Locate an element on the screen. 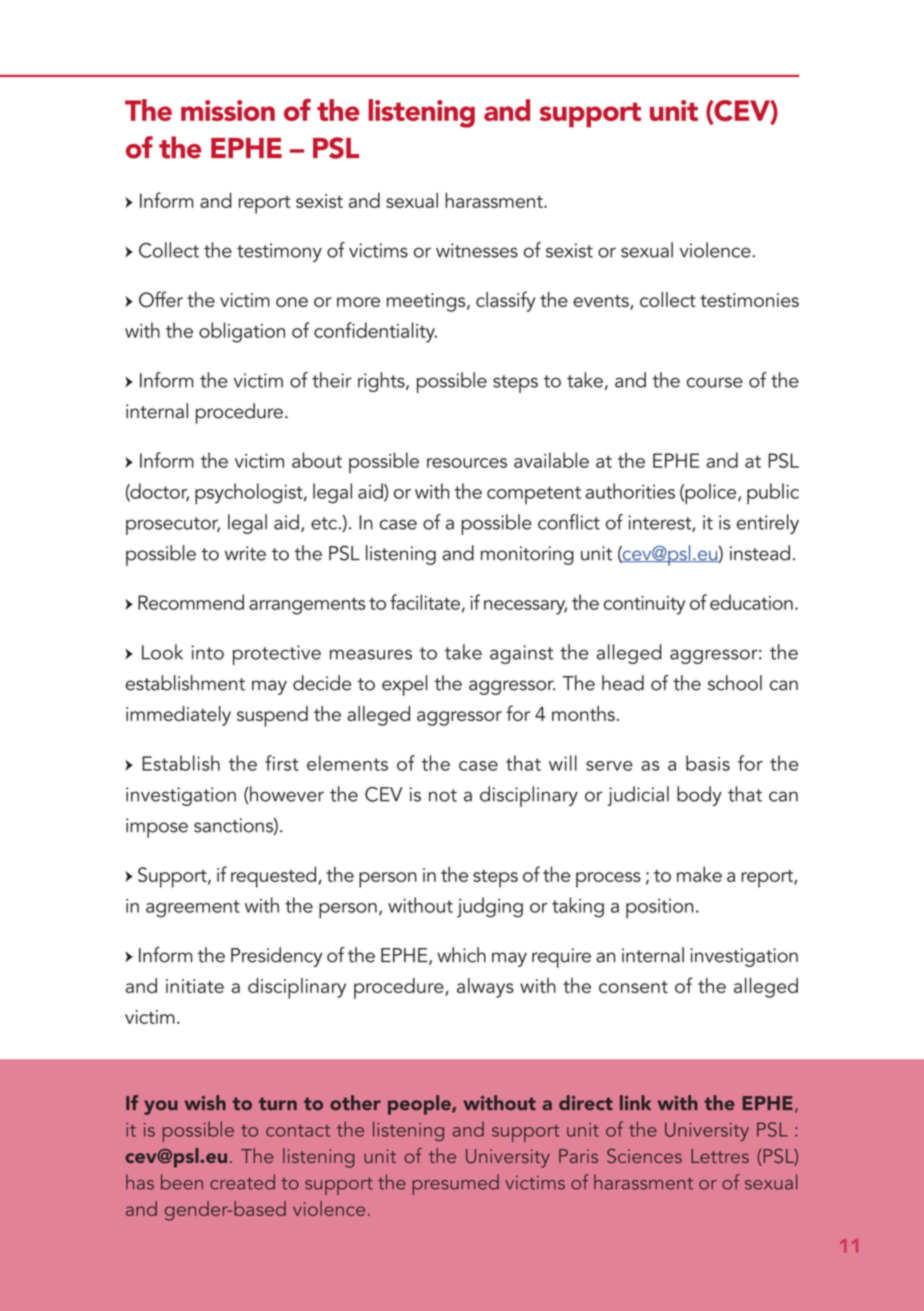  authorities is located at coordinates (630, 491).
